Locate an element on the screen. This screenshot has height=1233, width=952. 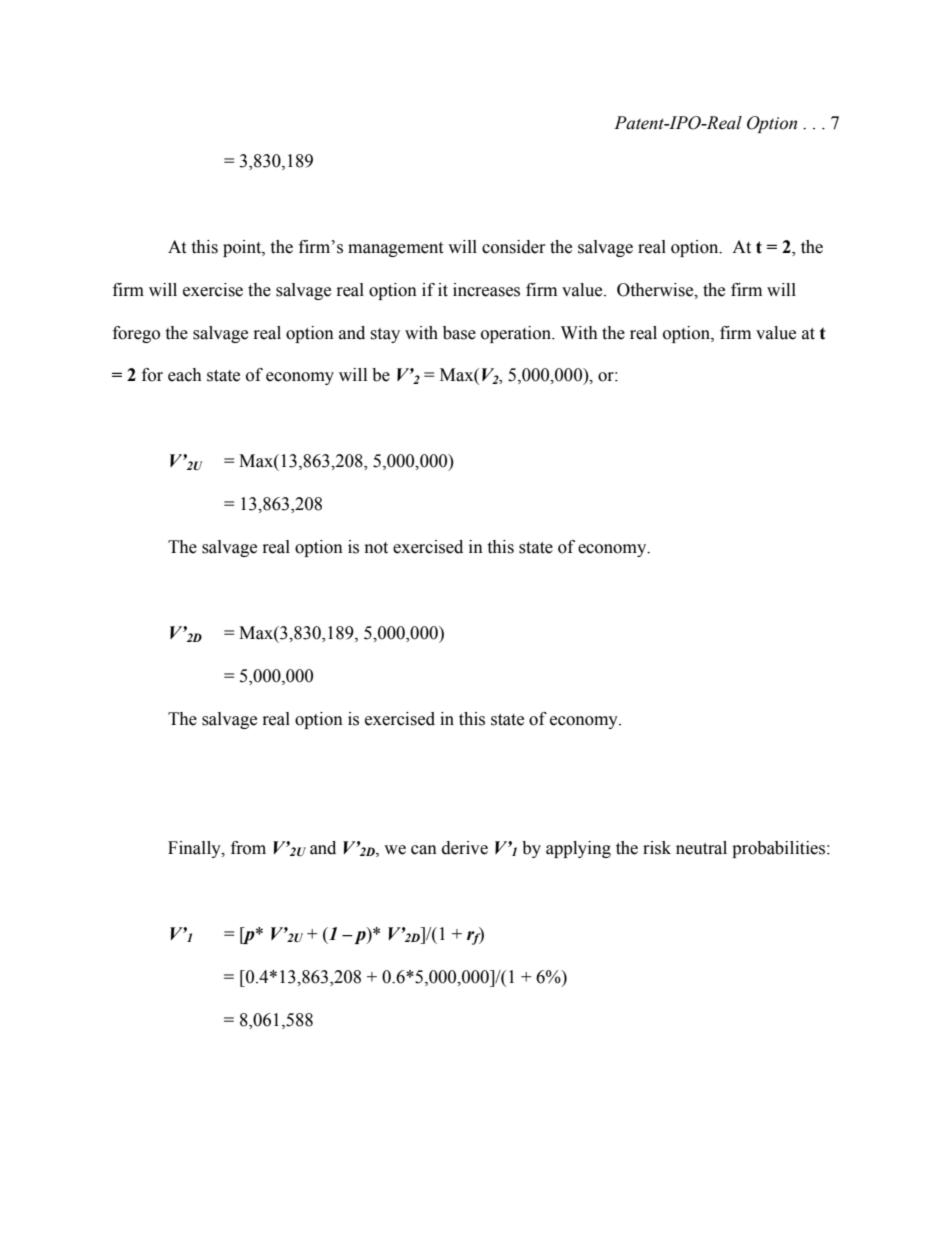
stay is located at coordinates (385, 335).
